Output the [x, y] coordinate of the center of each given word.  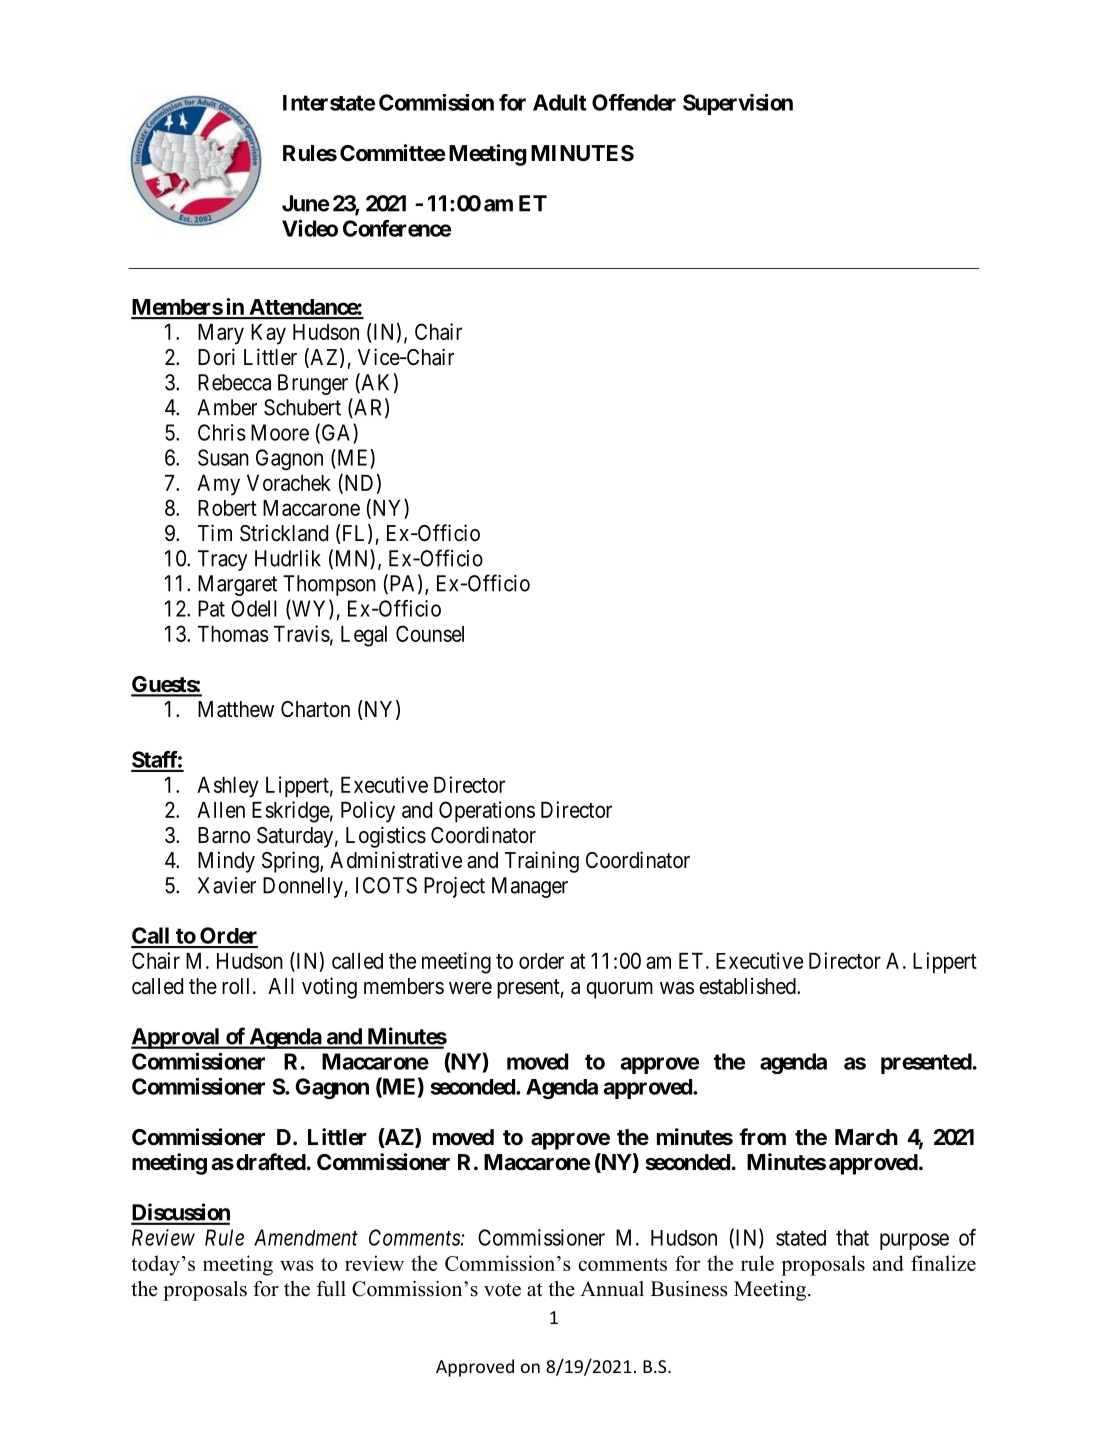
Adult [560, 102]
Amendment [306, 1237]
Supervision [738, 104]
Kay [268, 334]
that [852, 1237]
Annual [612, 1289]
